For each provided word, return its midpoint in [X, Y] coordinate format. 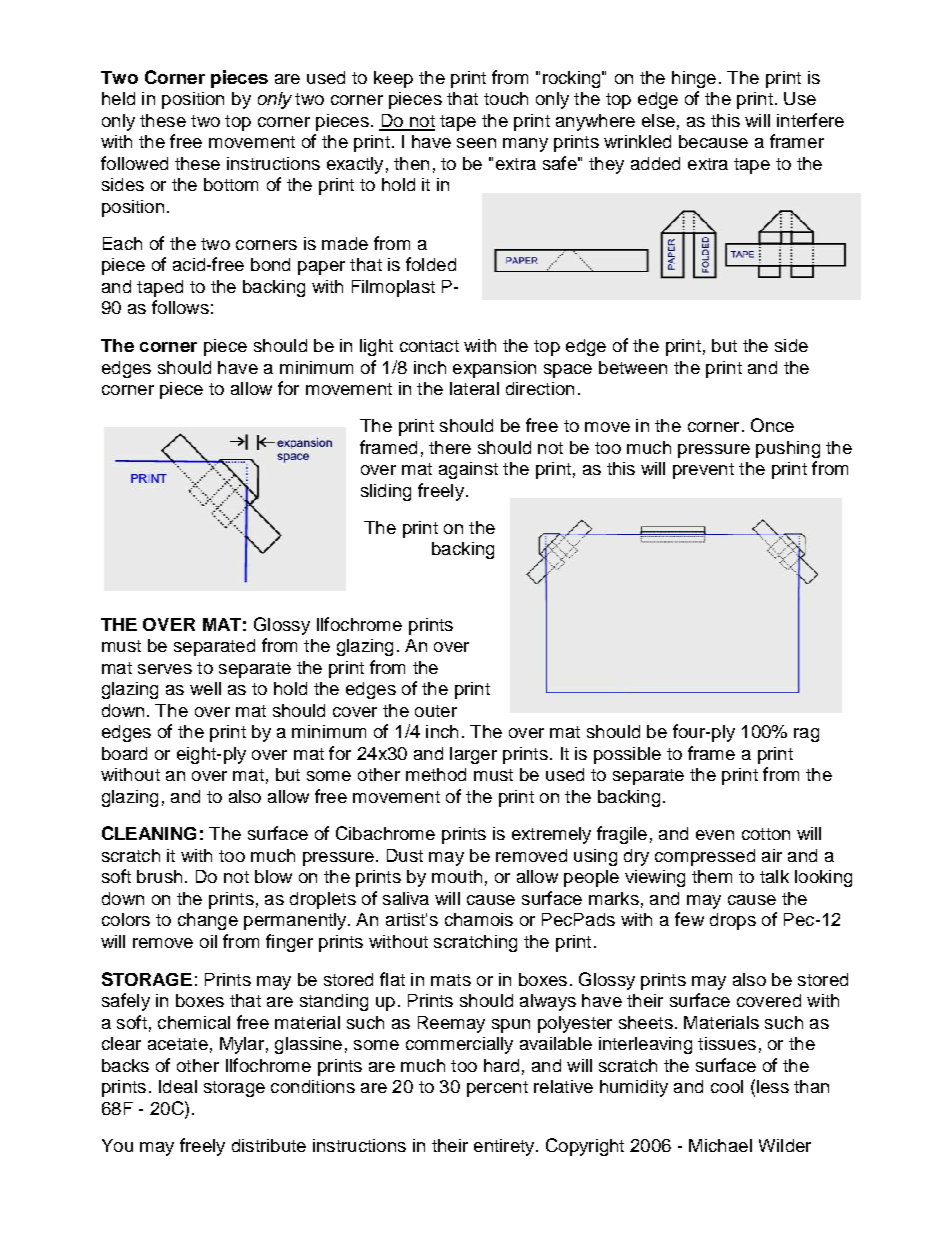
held [118, 98]
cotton [766, 834]
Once [772, 425]
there [450, 447]
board [124, 753]
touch [506, 98]
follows [180, 307]
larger [473, 755]
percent [497, 1089]
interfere [810, 120]
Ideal [178, 1086]
